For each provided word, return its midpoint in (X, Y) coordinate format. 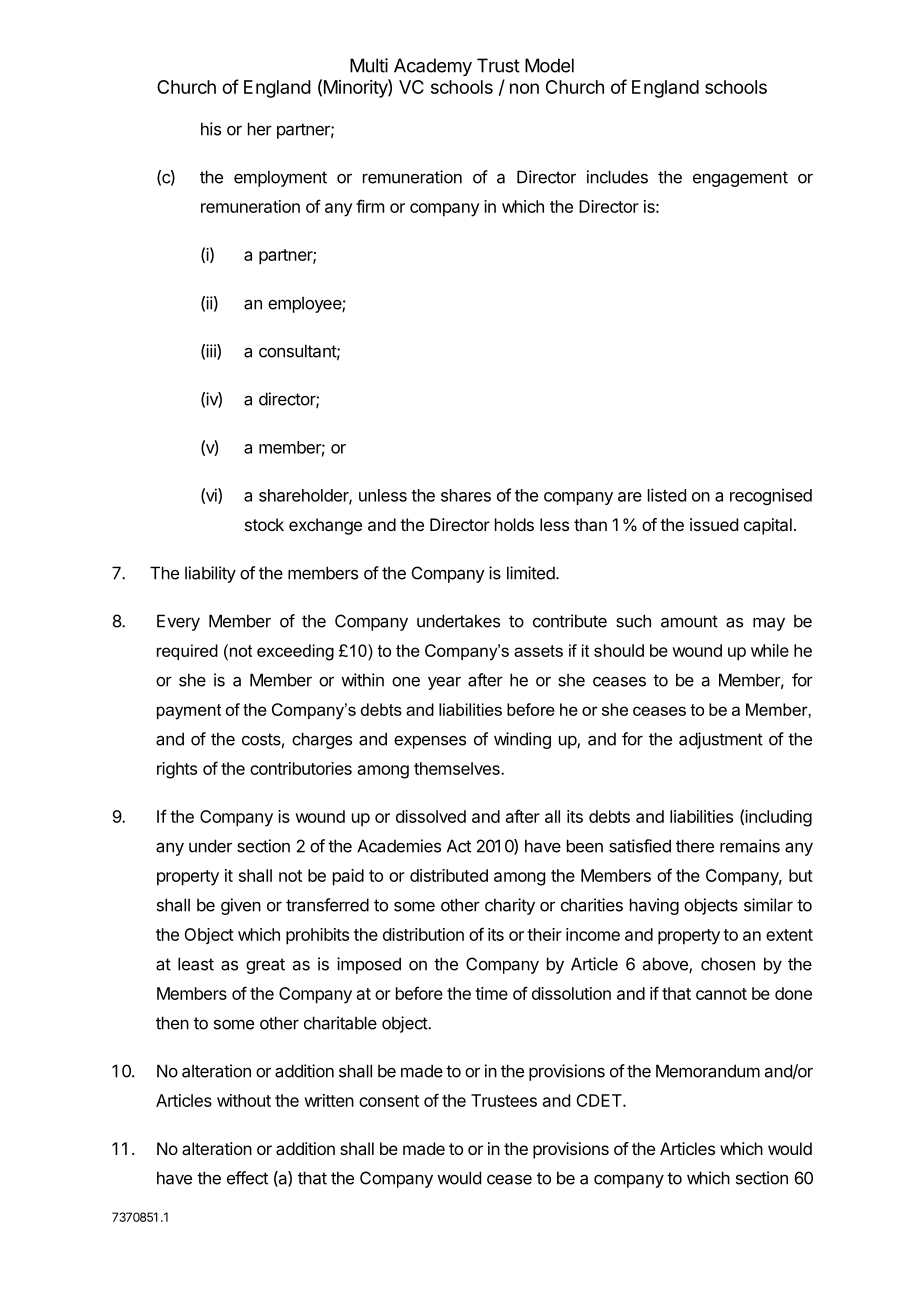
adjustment (721, 740)
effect (247, 1178)
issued (714, 524)
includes (617, 177)
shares (466, 495)
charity (510, 906)
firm (370, 206)
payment (189, 712)
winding (522, 740)
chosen (728, 964)
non (524, 88)
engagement (740, 179)
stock (264, 524)
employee (305, 304)
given (241, 906)
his (211, 129)
